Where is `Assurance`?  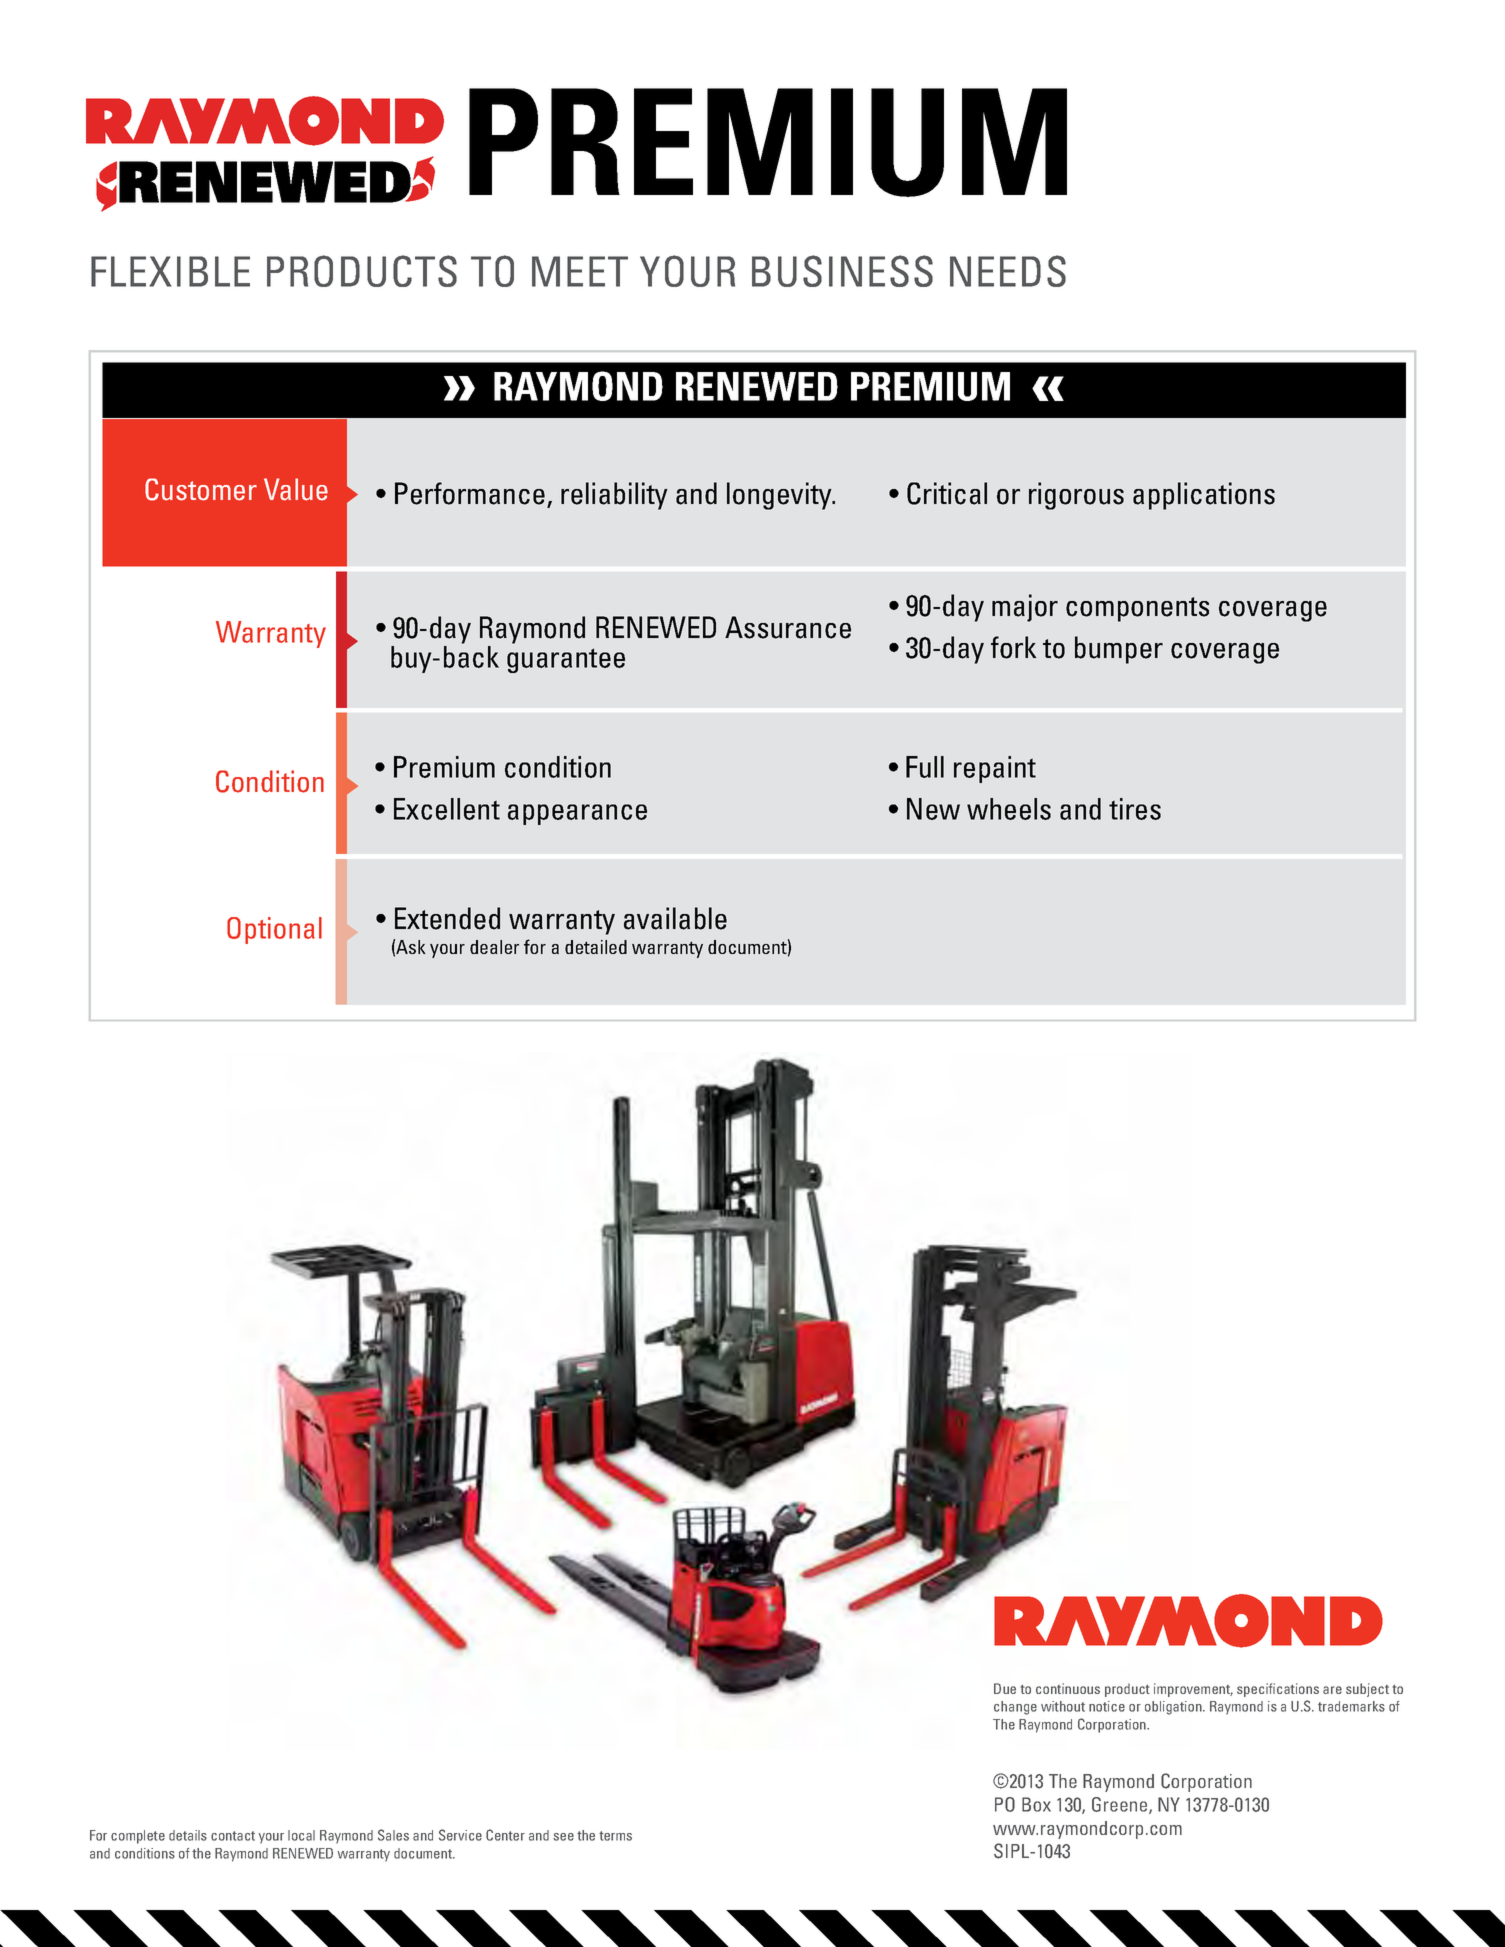 Assurance is located at coordinates (788, 627).
